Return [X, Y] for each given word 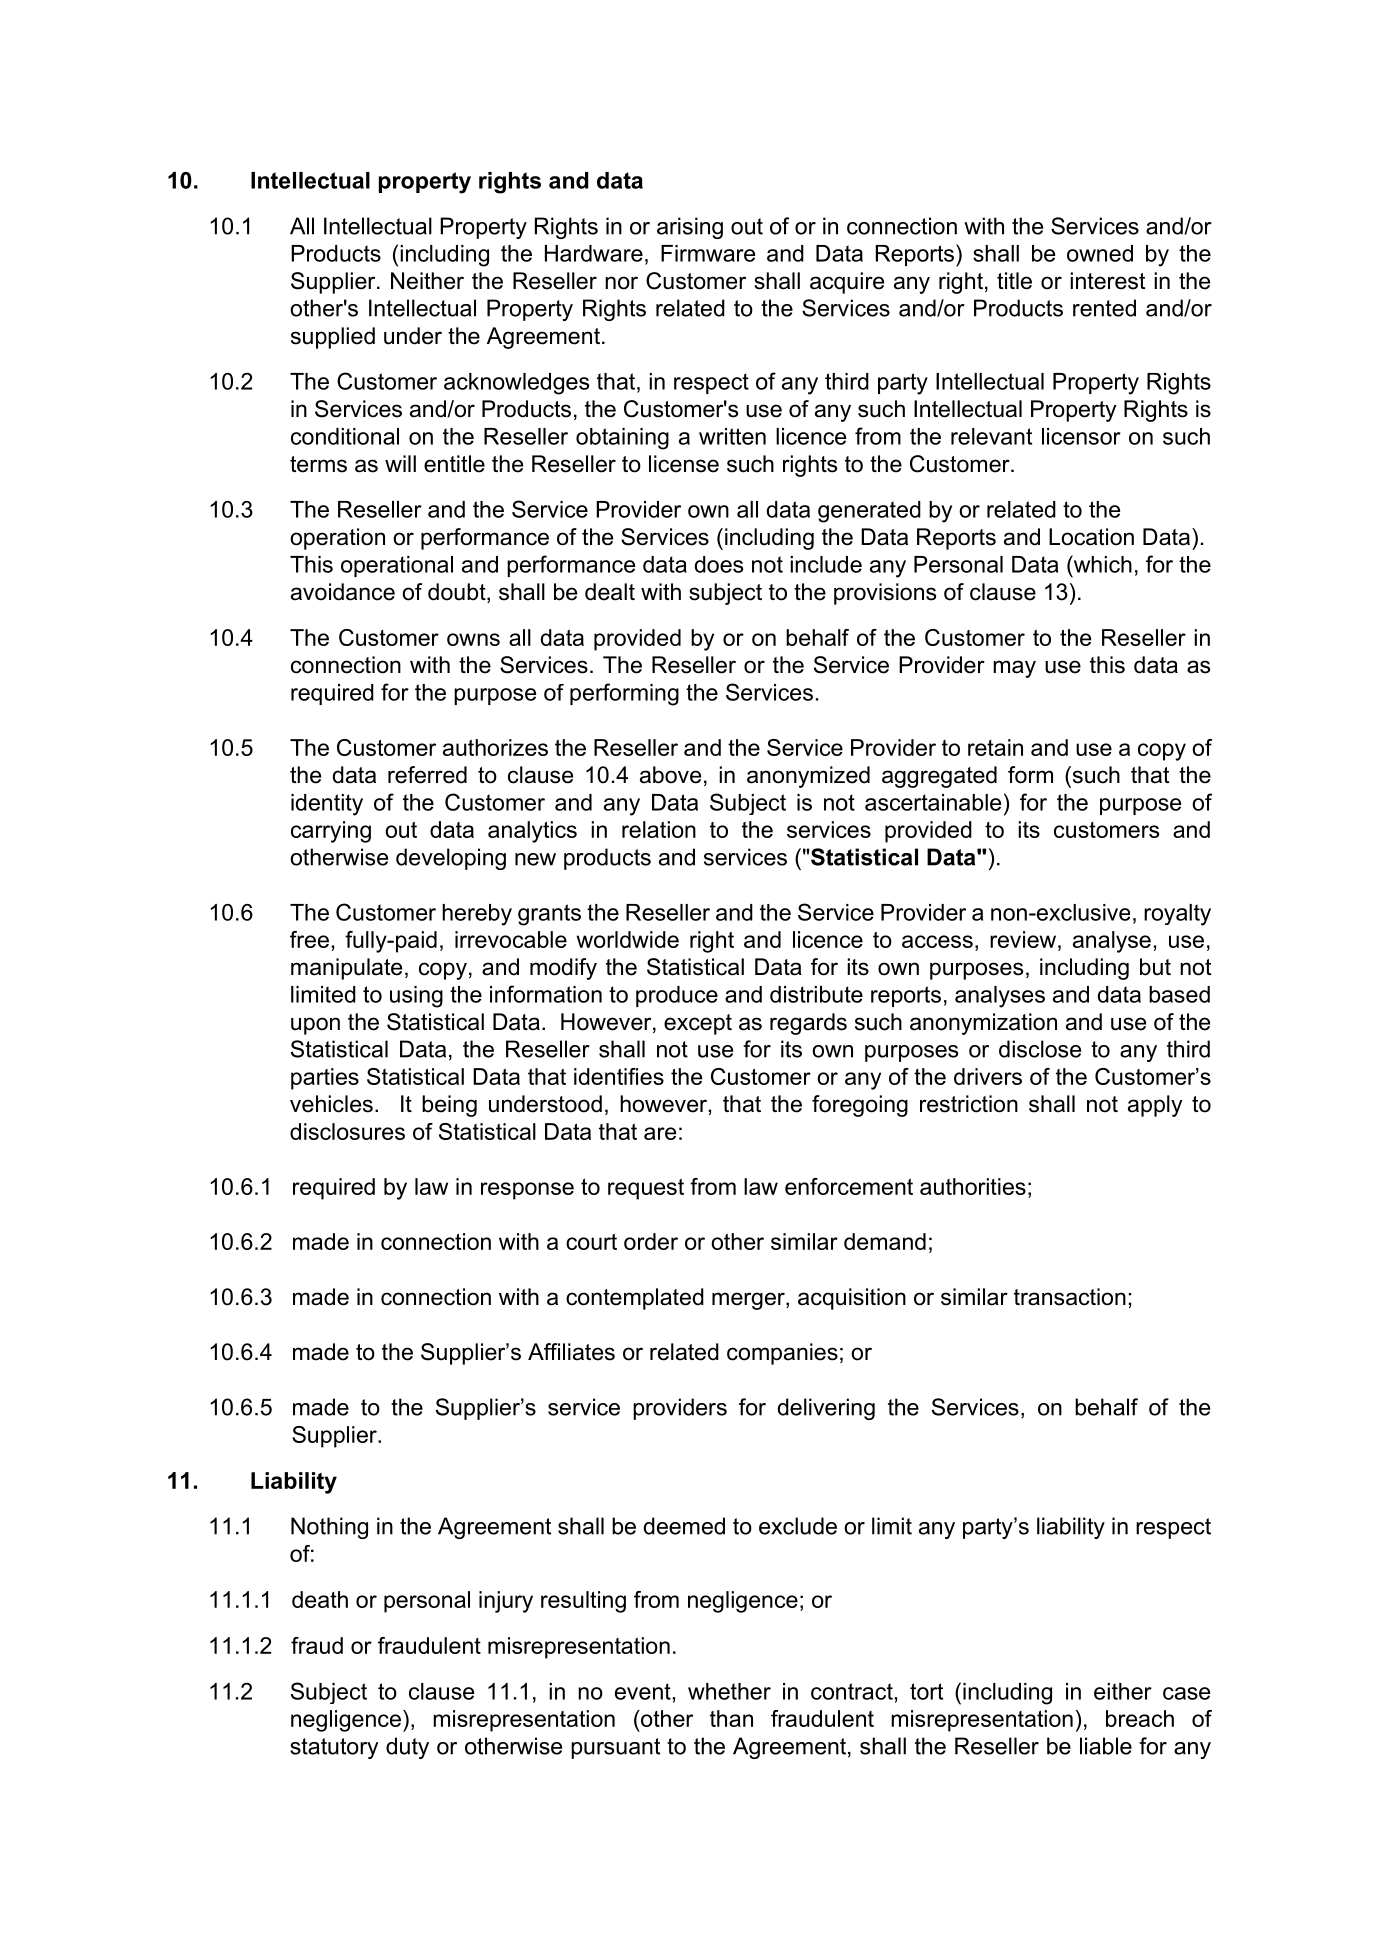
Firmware [708, 253]
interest [1107, 281]
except [698, 1024]
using [416, 997]
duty [407, 1748]
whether [729, 1691]
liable [1106, 1746]
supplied [333, 338]
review [1023, 939]
